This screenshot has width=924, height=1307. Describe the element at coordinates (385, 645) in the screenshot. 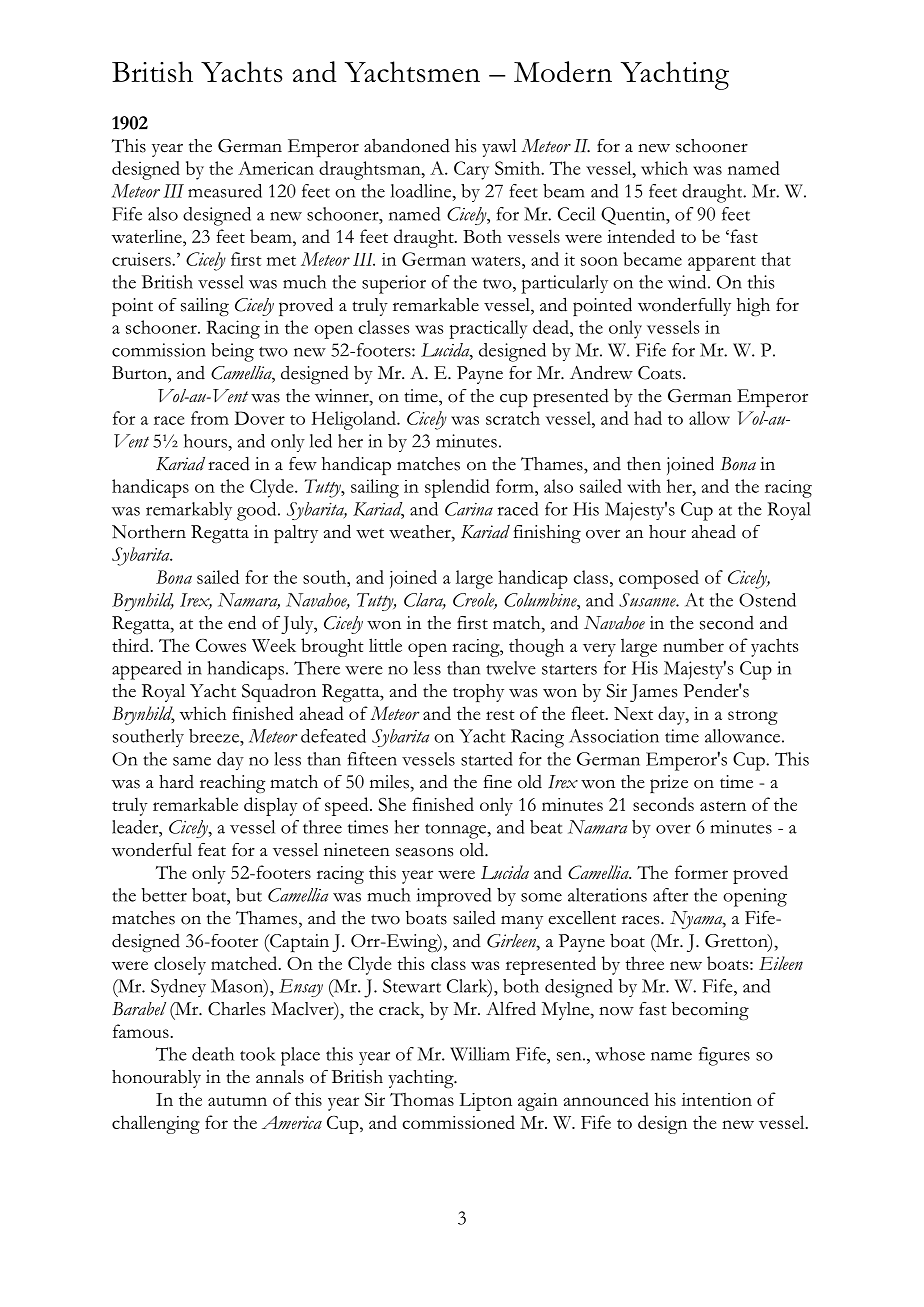

I see `little` at that location.
